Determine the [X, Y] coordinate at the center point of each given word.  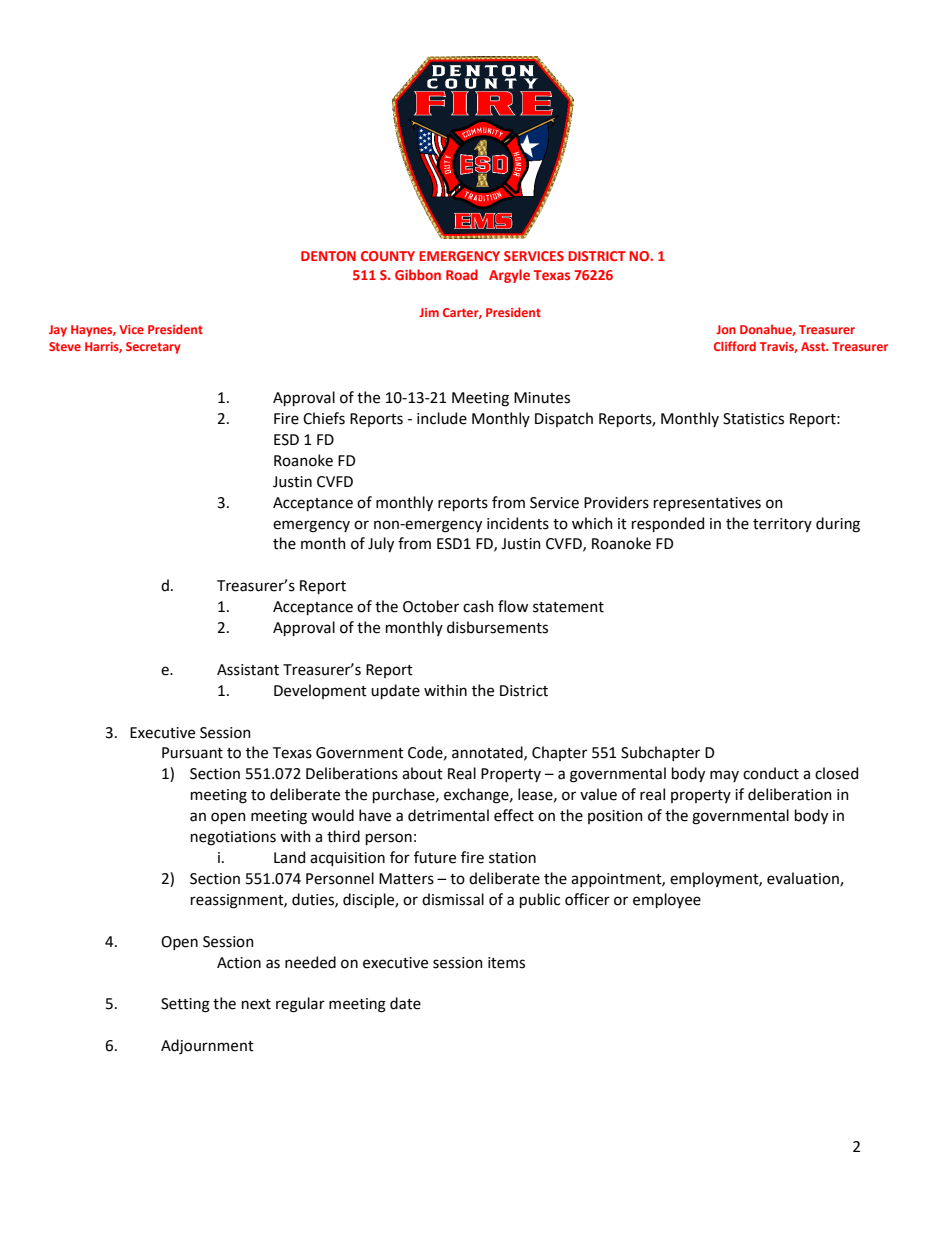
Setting [185, 1005]
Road [462, 274]
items [506, 963]
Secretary [153, 348]
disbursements [497, 627]
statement [568, 607]
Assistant [248, 670]
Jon [726, 329]
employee [667, 900]
